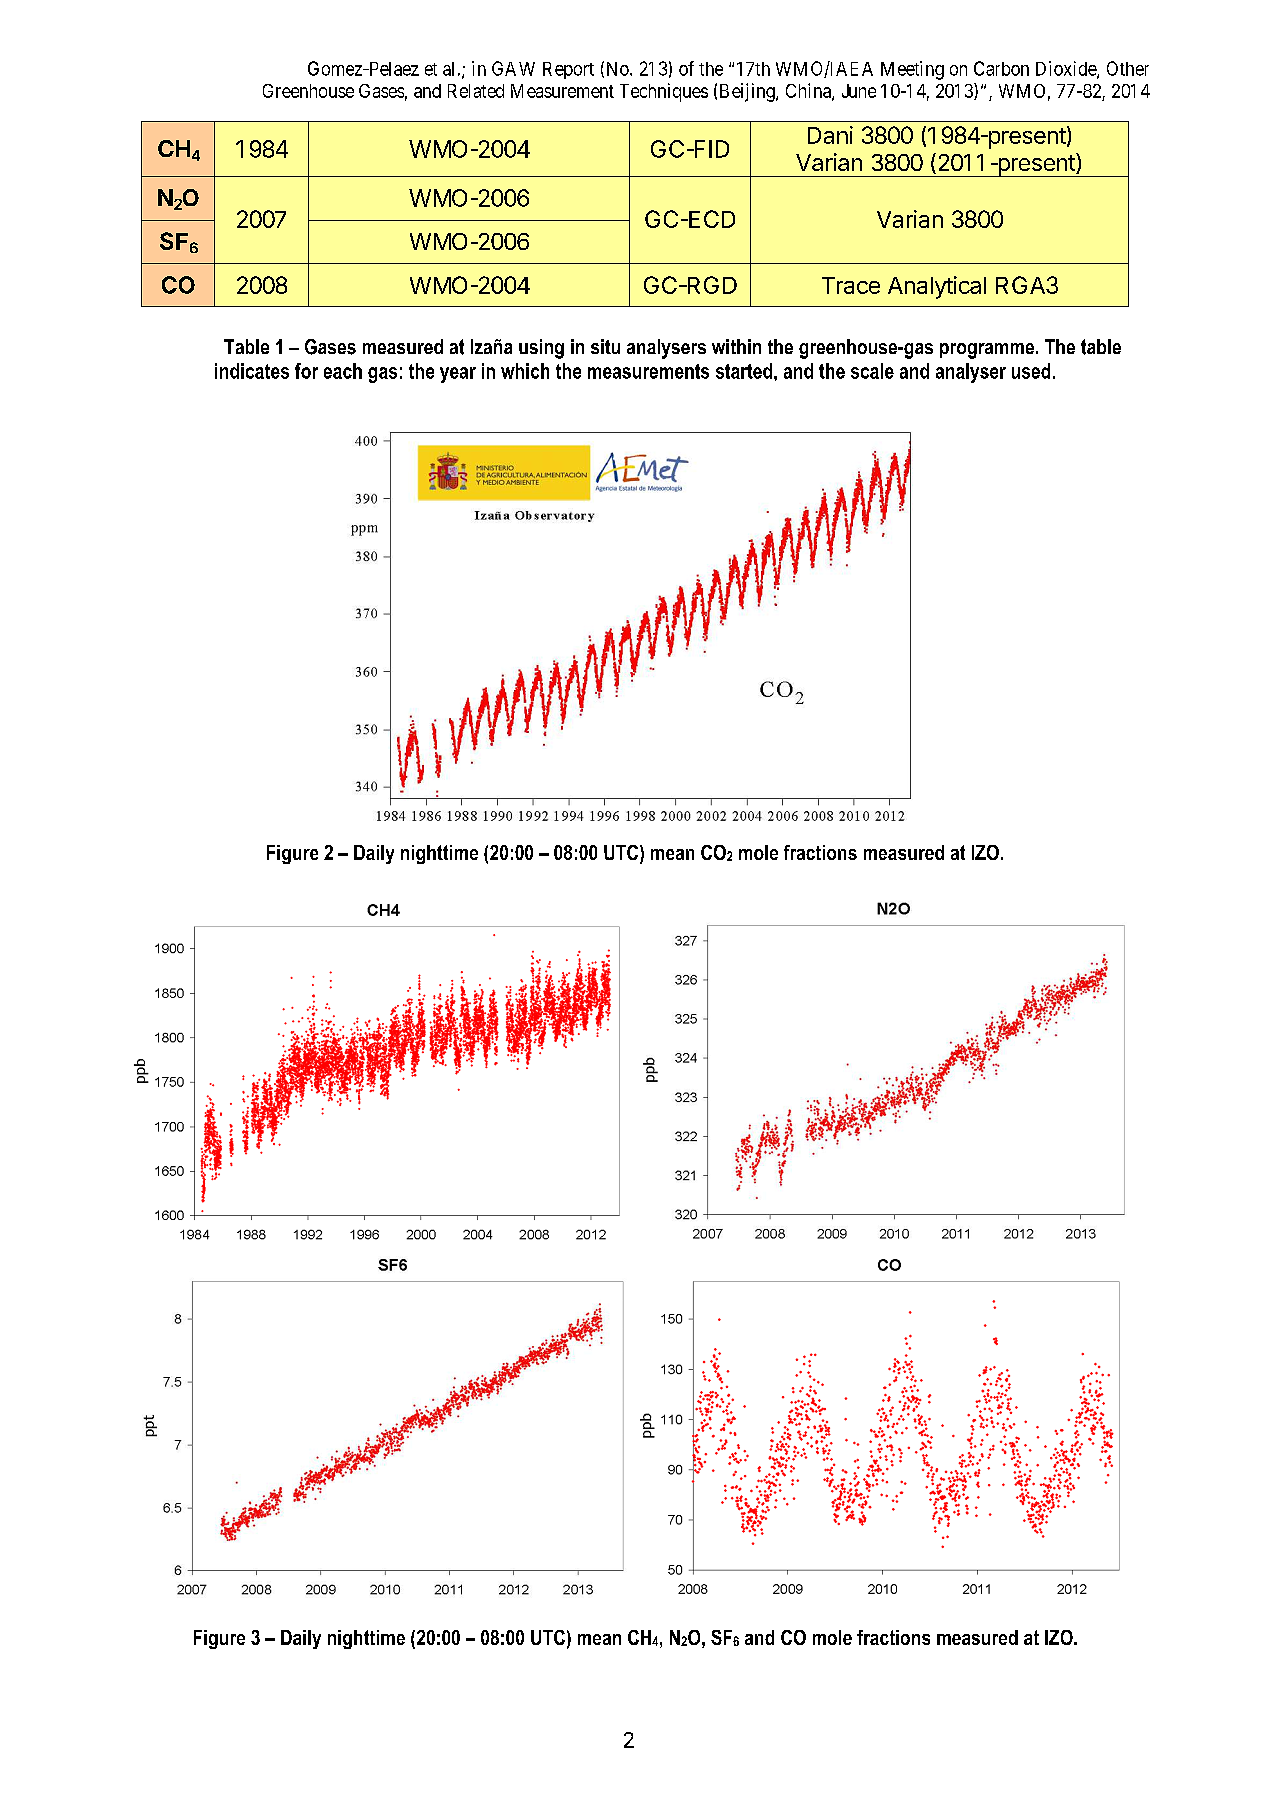 The width and height of the image is (1270, 1798). I want to click on Beijing, so click(748, 92).
